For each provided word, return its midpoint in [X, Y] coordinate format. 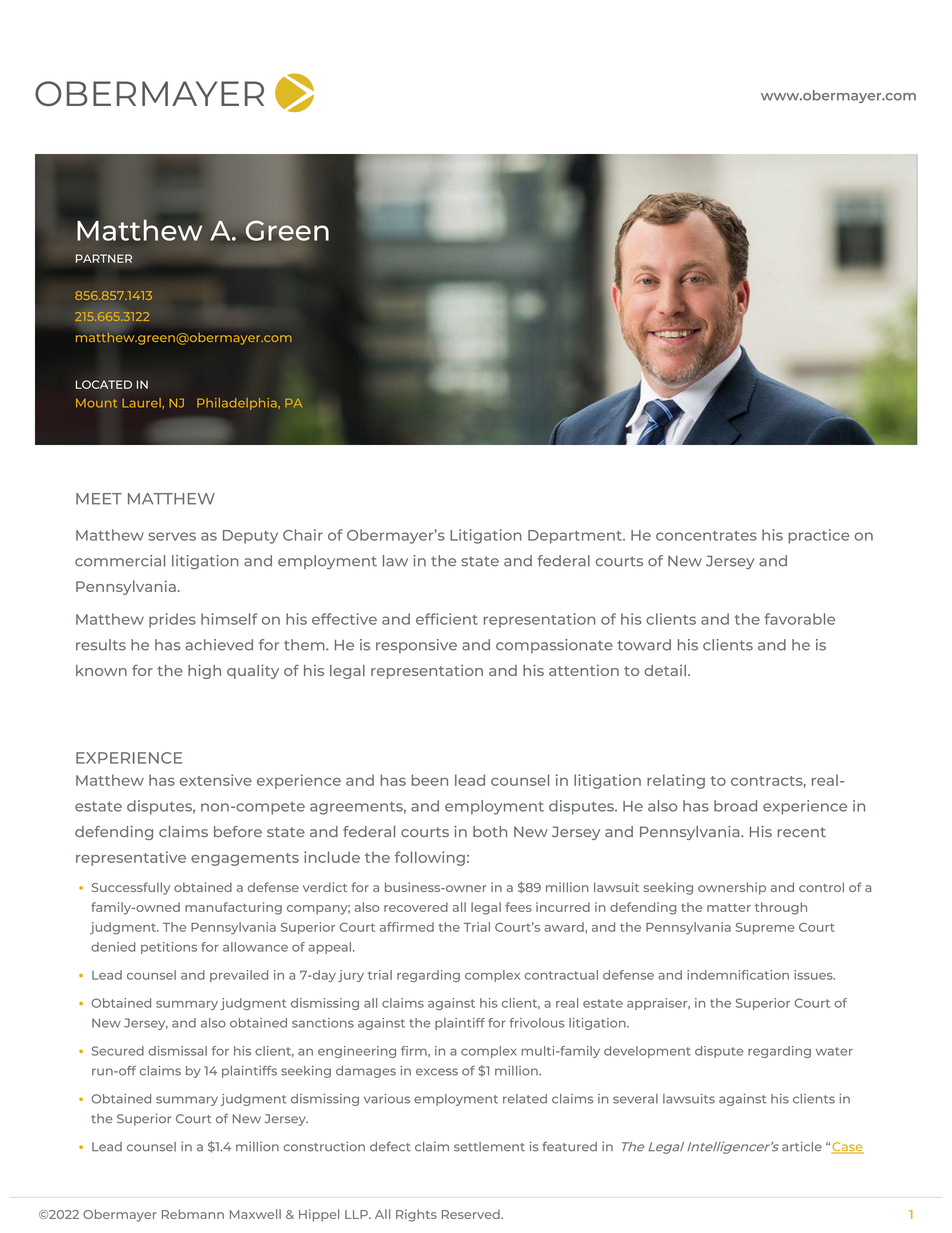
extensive [216, 780]
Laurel [142, 403]
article [802, 1146]
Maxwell [255, 1214]
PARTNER [104, 258]
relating [676, 781]
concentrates [706, 536]
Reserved [472, 1214]
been [430, 780]
